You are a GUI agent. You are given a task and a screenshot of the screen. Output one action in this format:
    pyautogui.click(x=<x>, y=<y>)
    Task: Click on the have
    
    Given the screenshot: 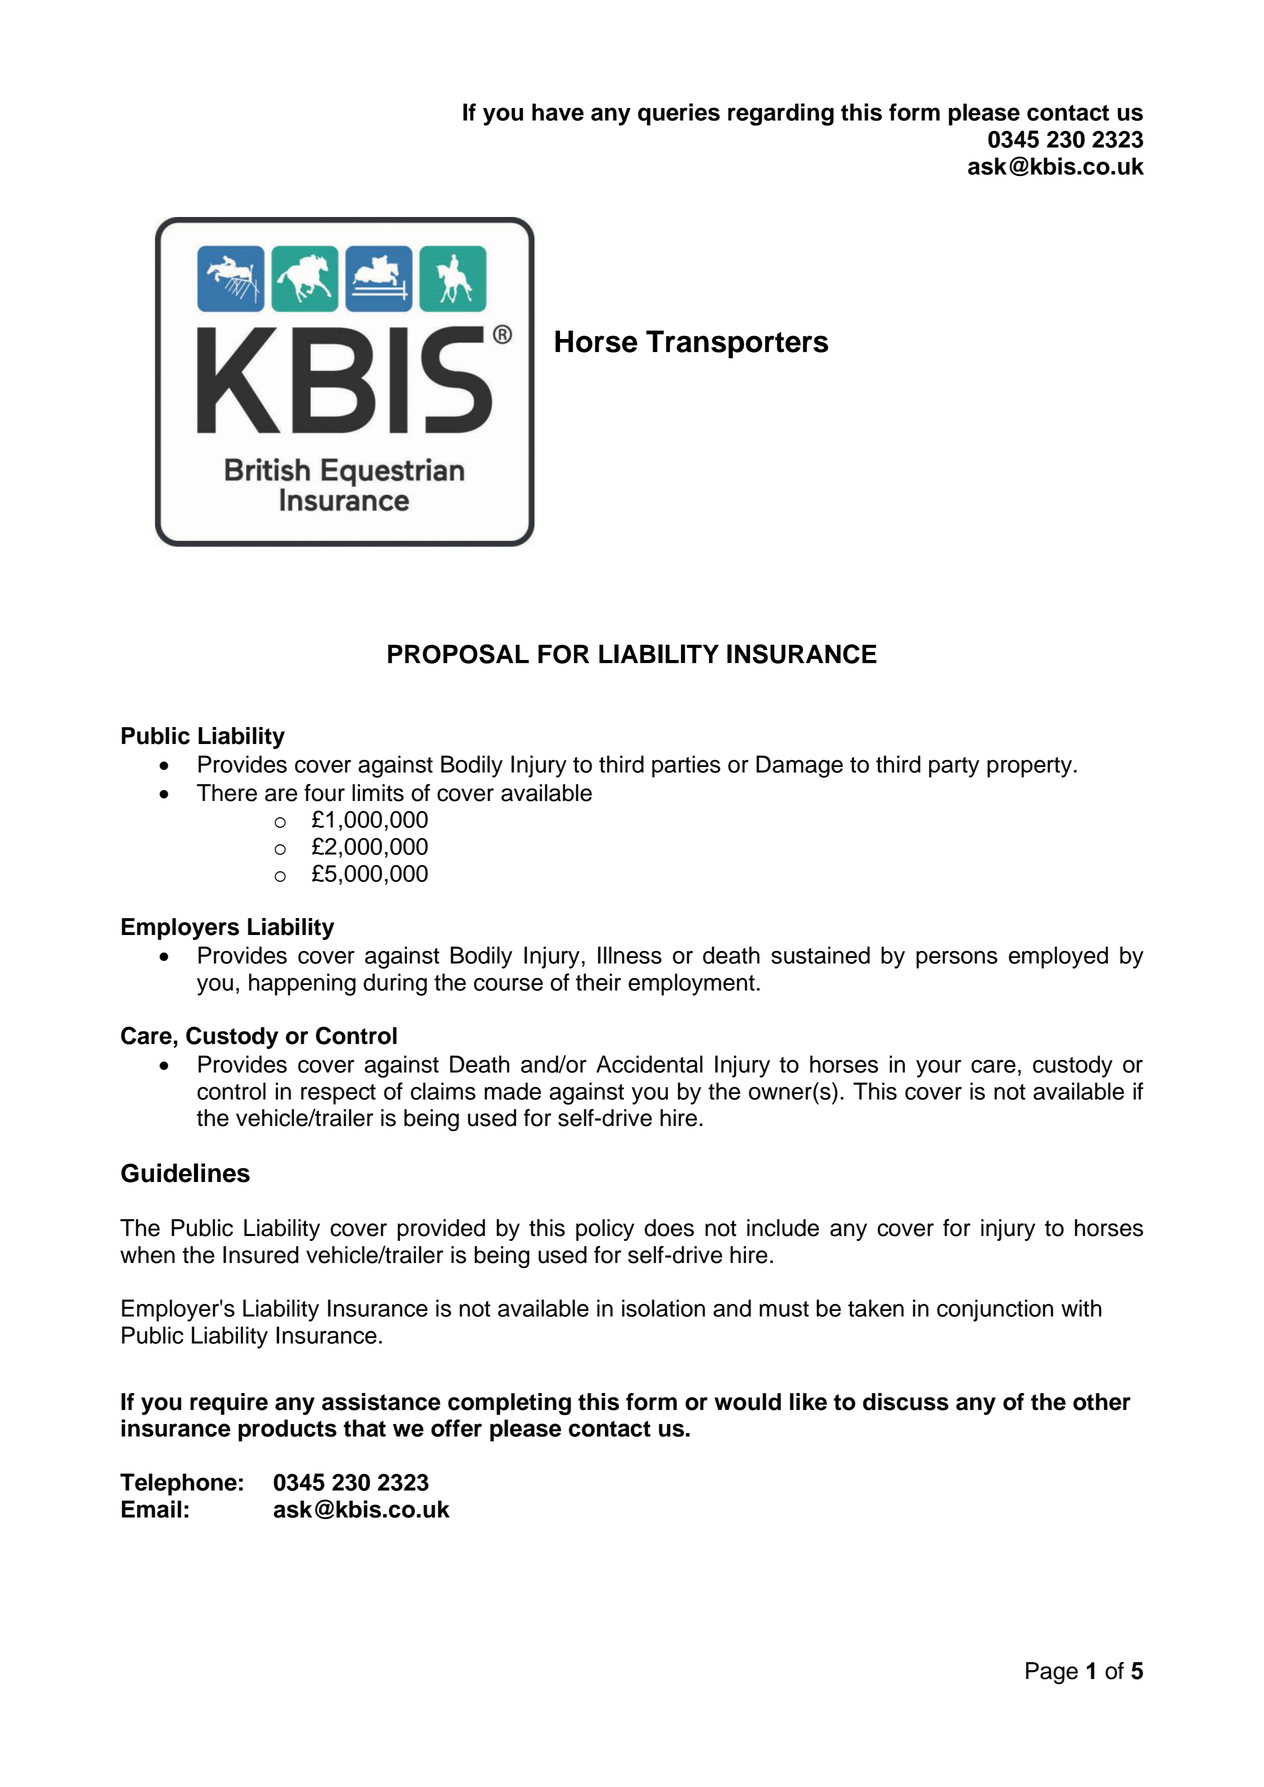 What is the action you would take?
    pyautogui.click(x=558, y=112)
